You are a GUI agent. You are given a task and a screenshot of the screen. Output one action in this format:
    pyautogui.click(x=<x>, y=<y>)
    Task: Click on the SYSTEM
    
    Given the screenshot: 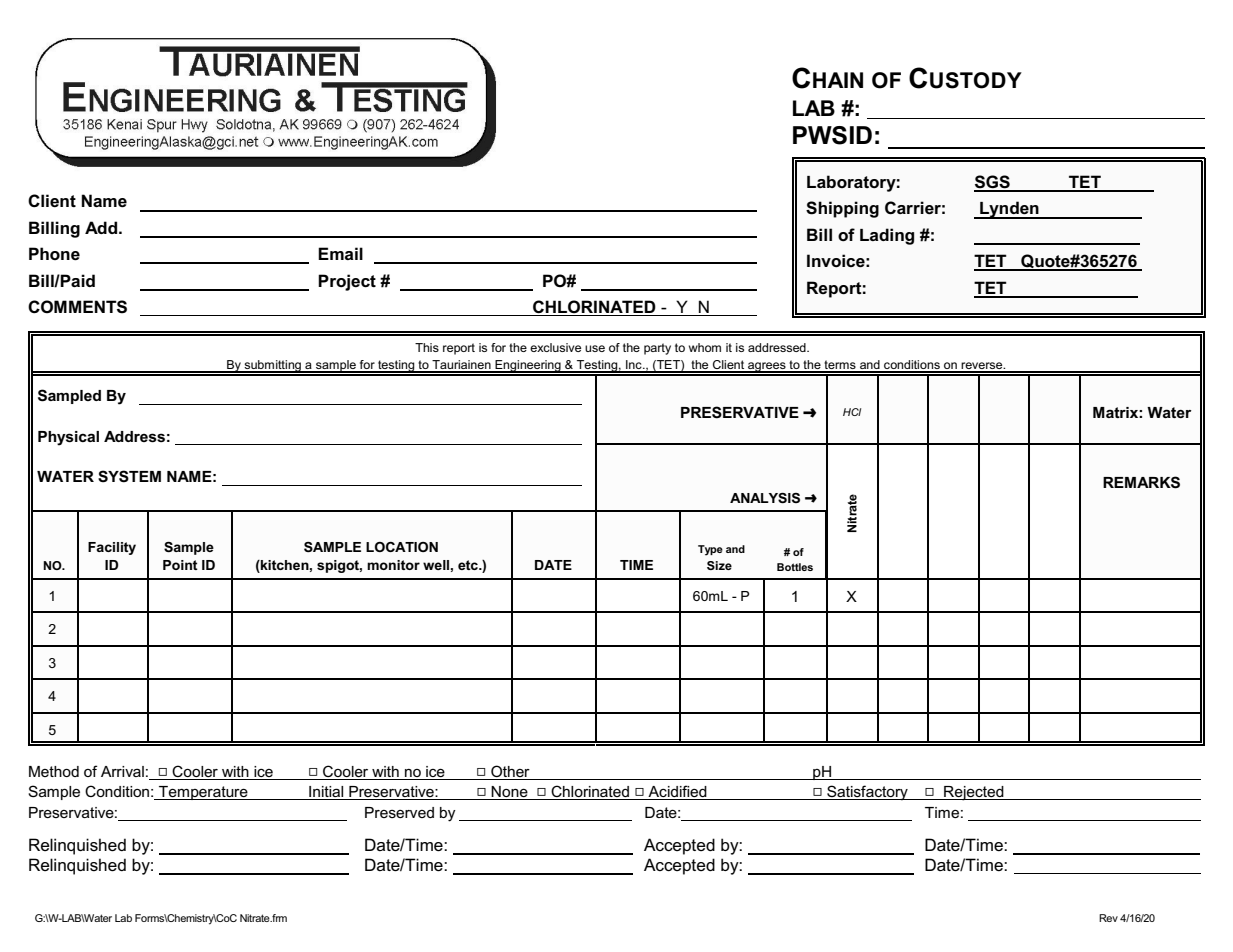 What is the action you would take?
    pyautogui.click(x=129, y=476)
